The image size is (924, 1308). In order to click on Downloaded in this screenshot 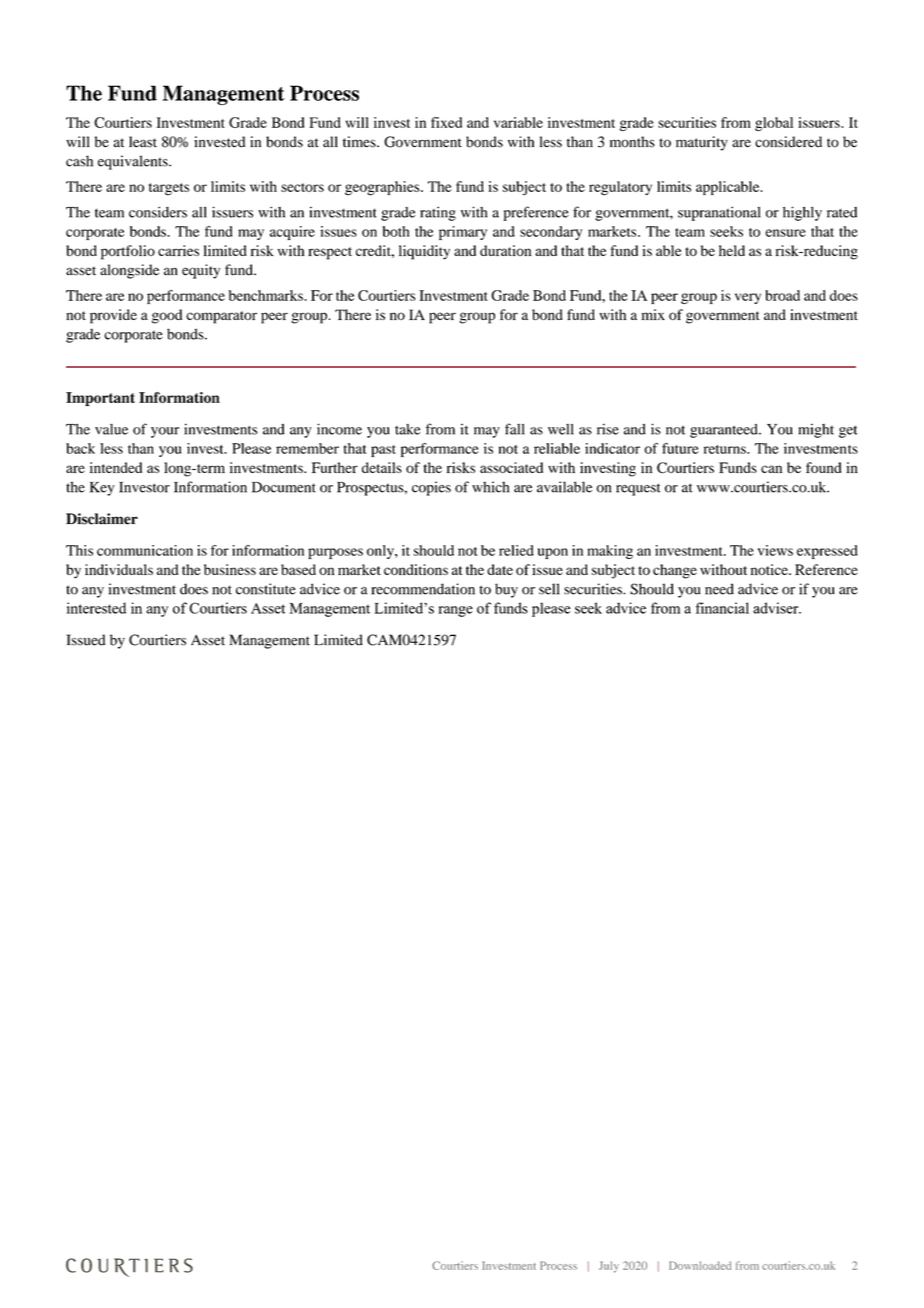, I will do `click(700, 1265)`.
